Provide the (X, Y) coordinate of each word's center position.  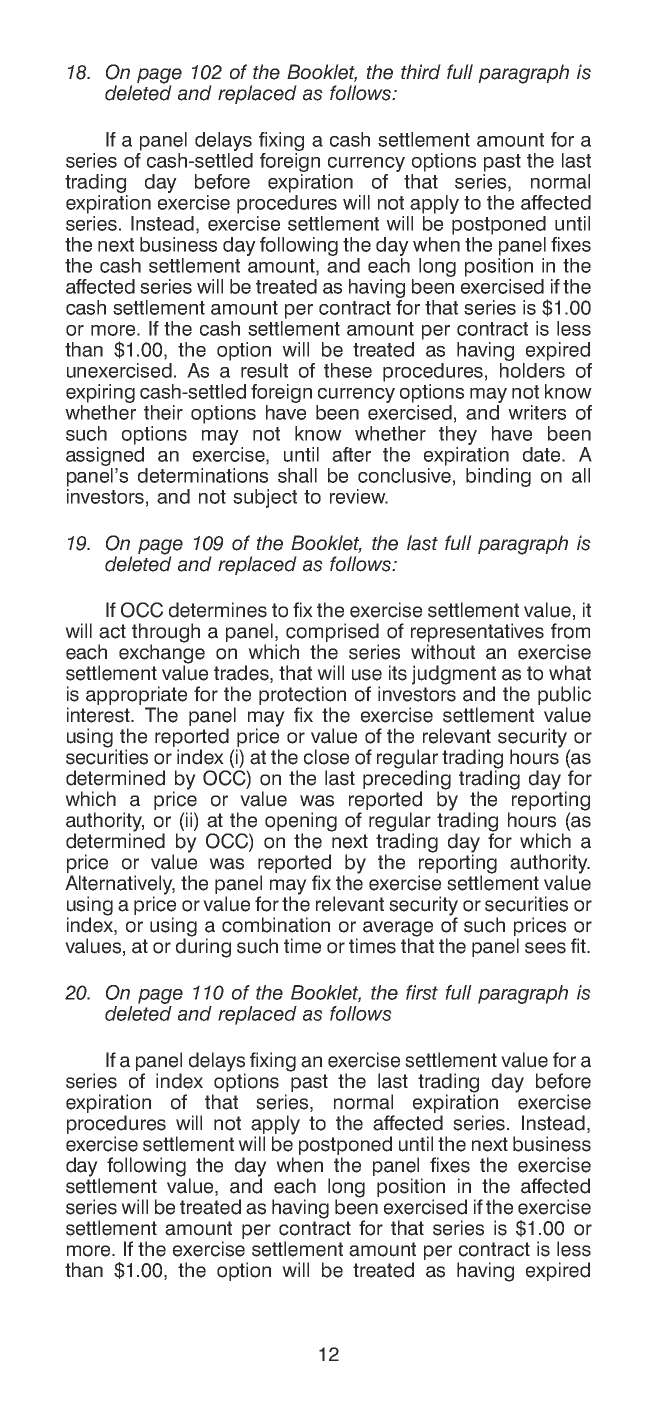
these (348, 370)
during (203, 947)
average (398, 930)
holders (532, 370)
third (421, 72)
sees (545, 948)
